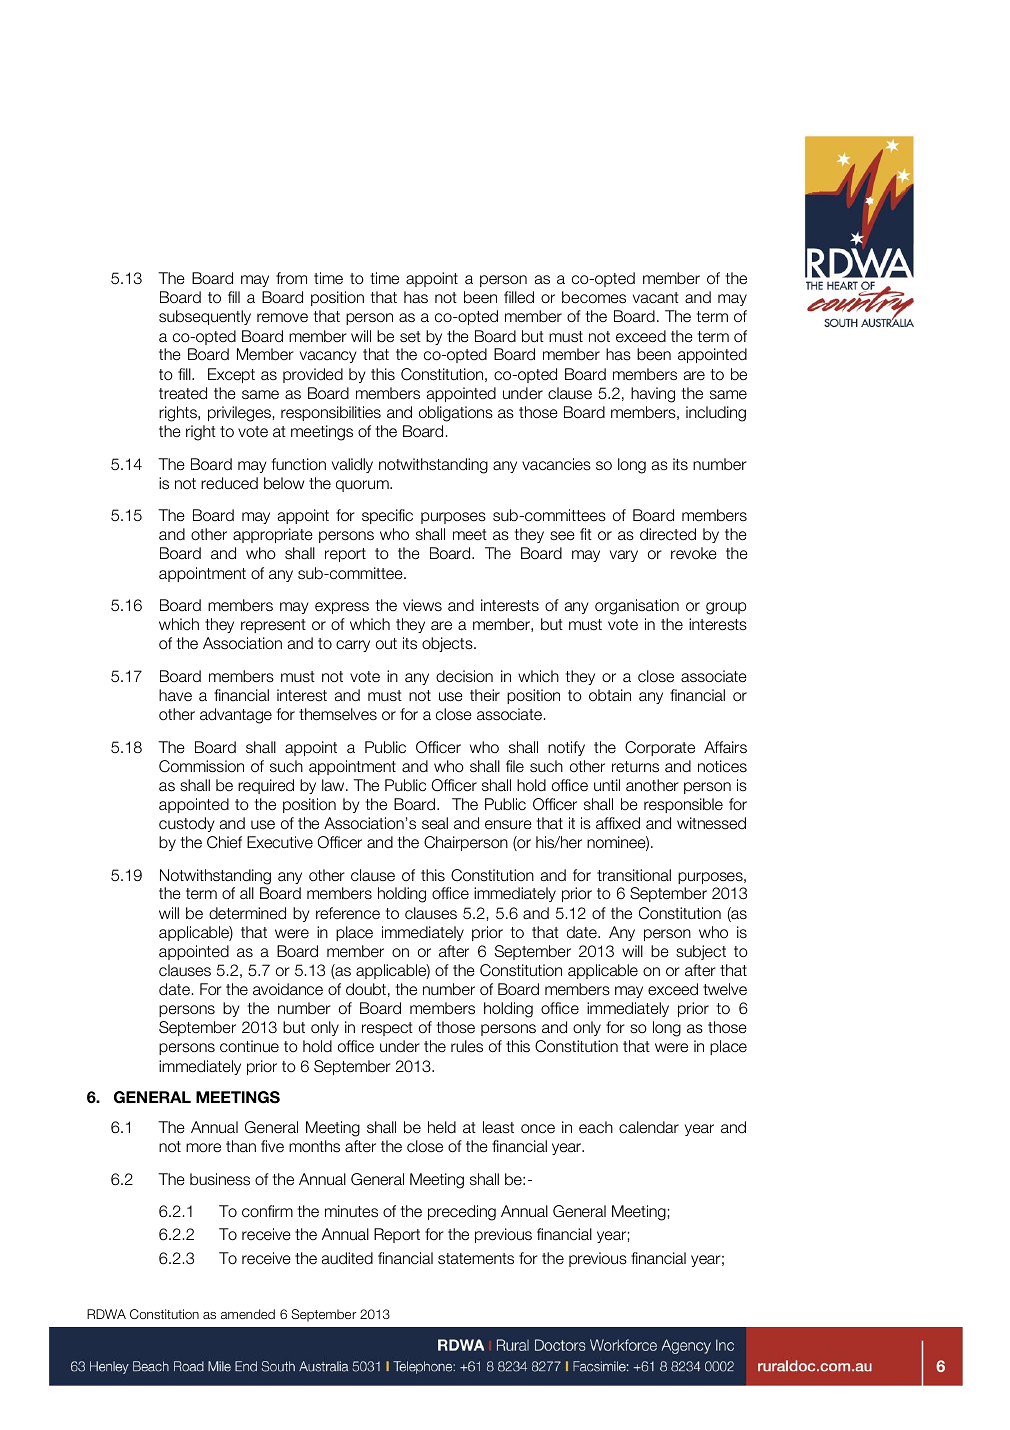  What do you see at coordinates (273, 535) in the screenshot?
I see `appropriate` at bounding box center [273, 535].
